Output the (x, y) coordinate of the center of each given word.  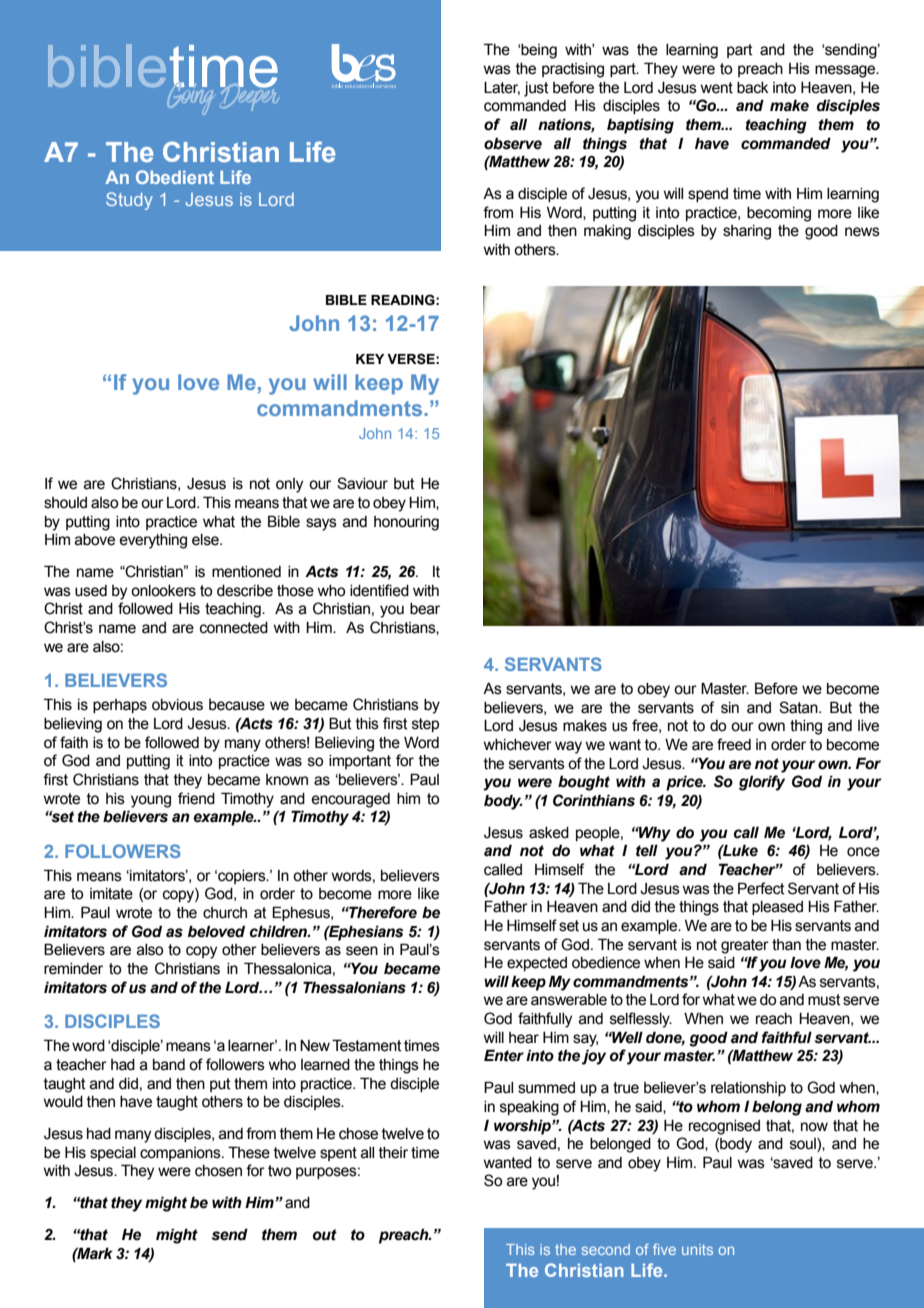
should (65, 503)
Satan (799, 707)
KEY (370, 359)
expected (537, 964)
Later (502, 88)
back (753, 88)
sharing (747, 232)
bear (425, 609)
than (786, 945)
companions (181, 1154)
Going (188, 97)
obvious (177, 705)
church (225, 913)
